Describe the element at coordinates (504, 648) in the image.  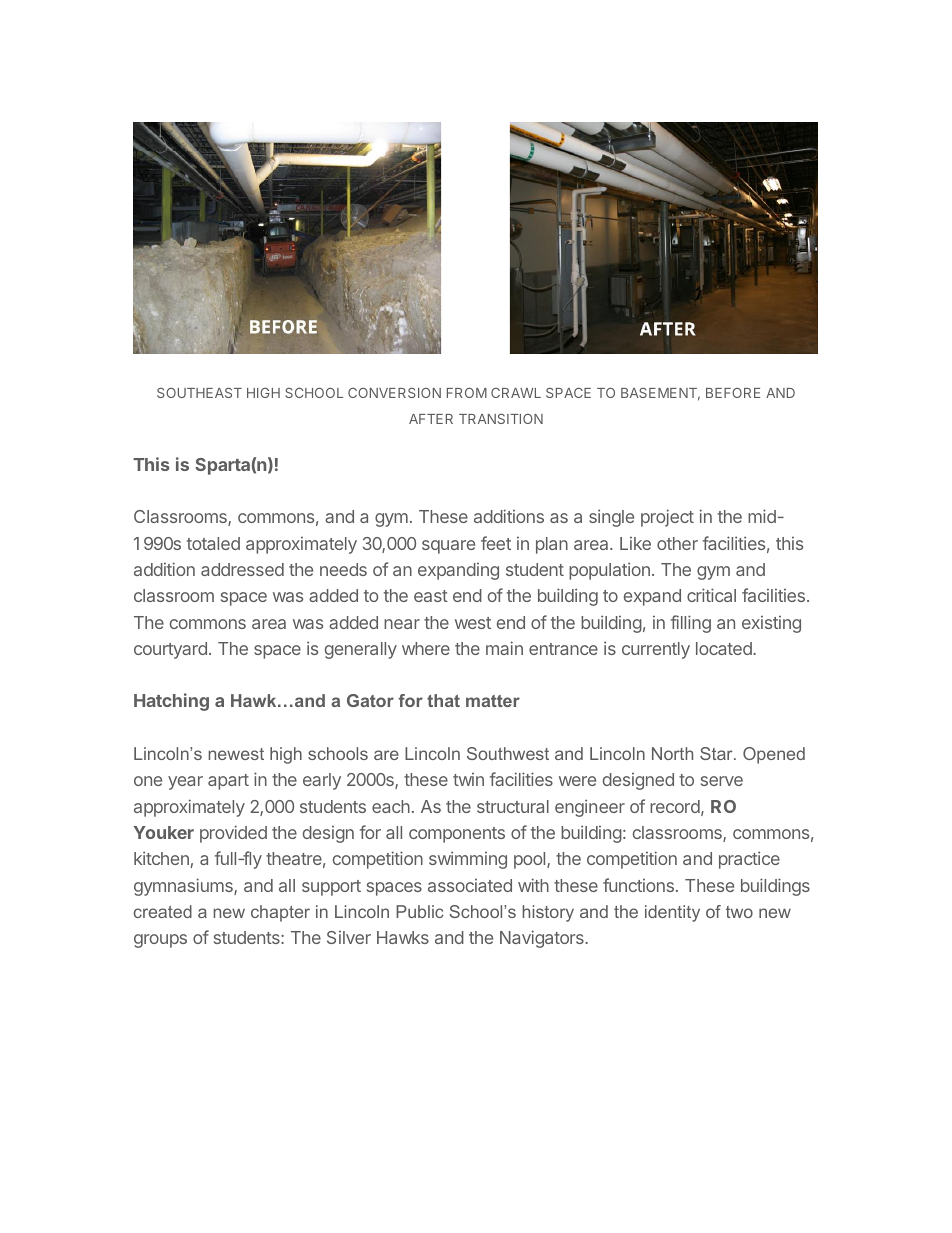
I see `main` at that location.
